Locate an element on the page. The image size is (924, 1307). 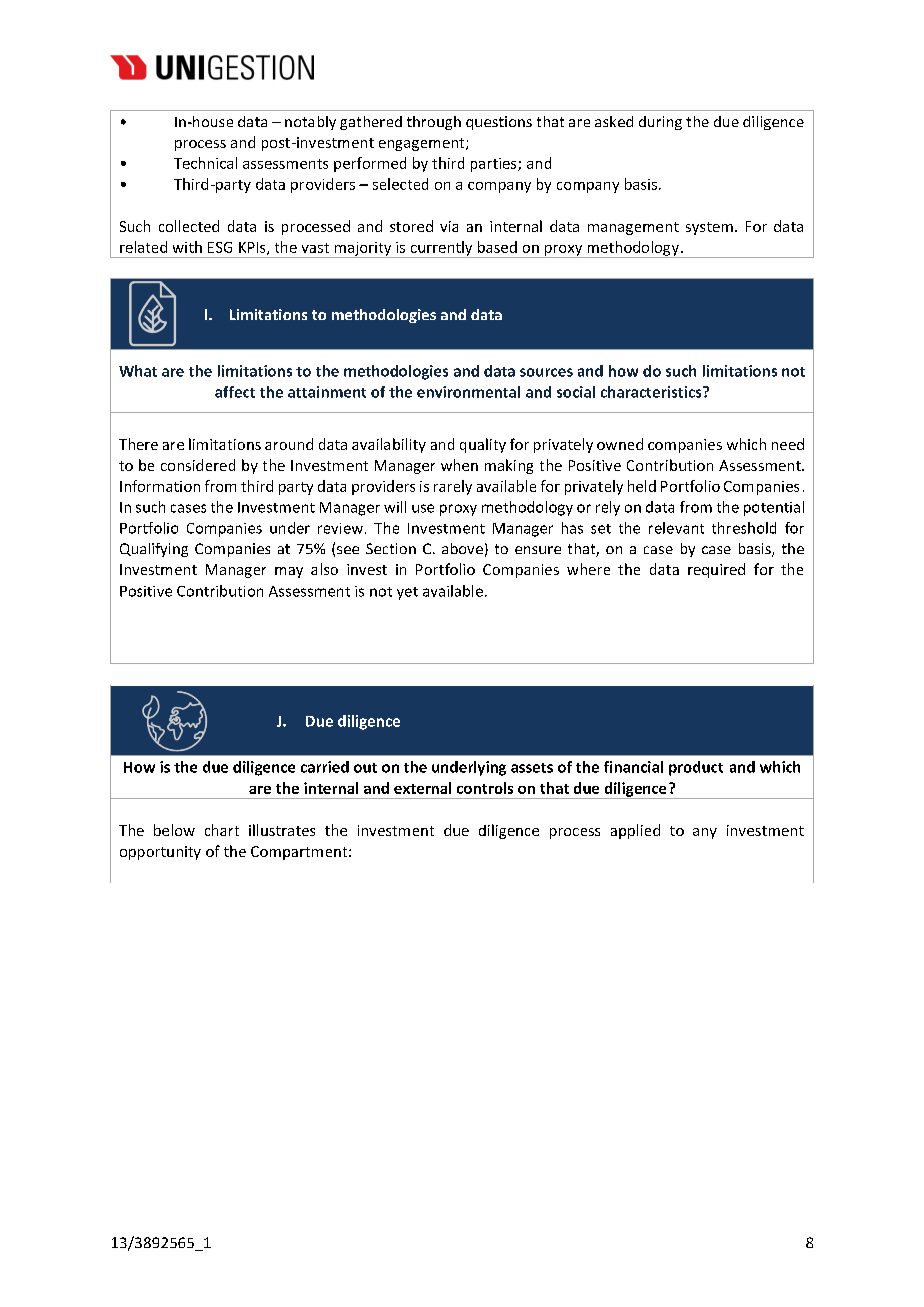
held is located at coordinates (642, 486).
